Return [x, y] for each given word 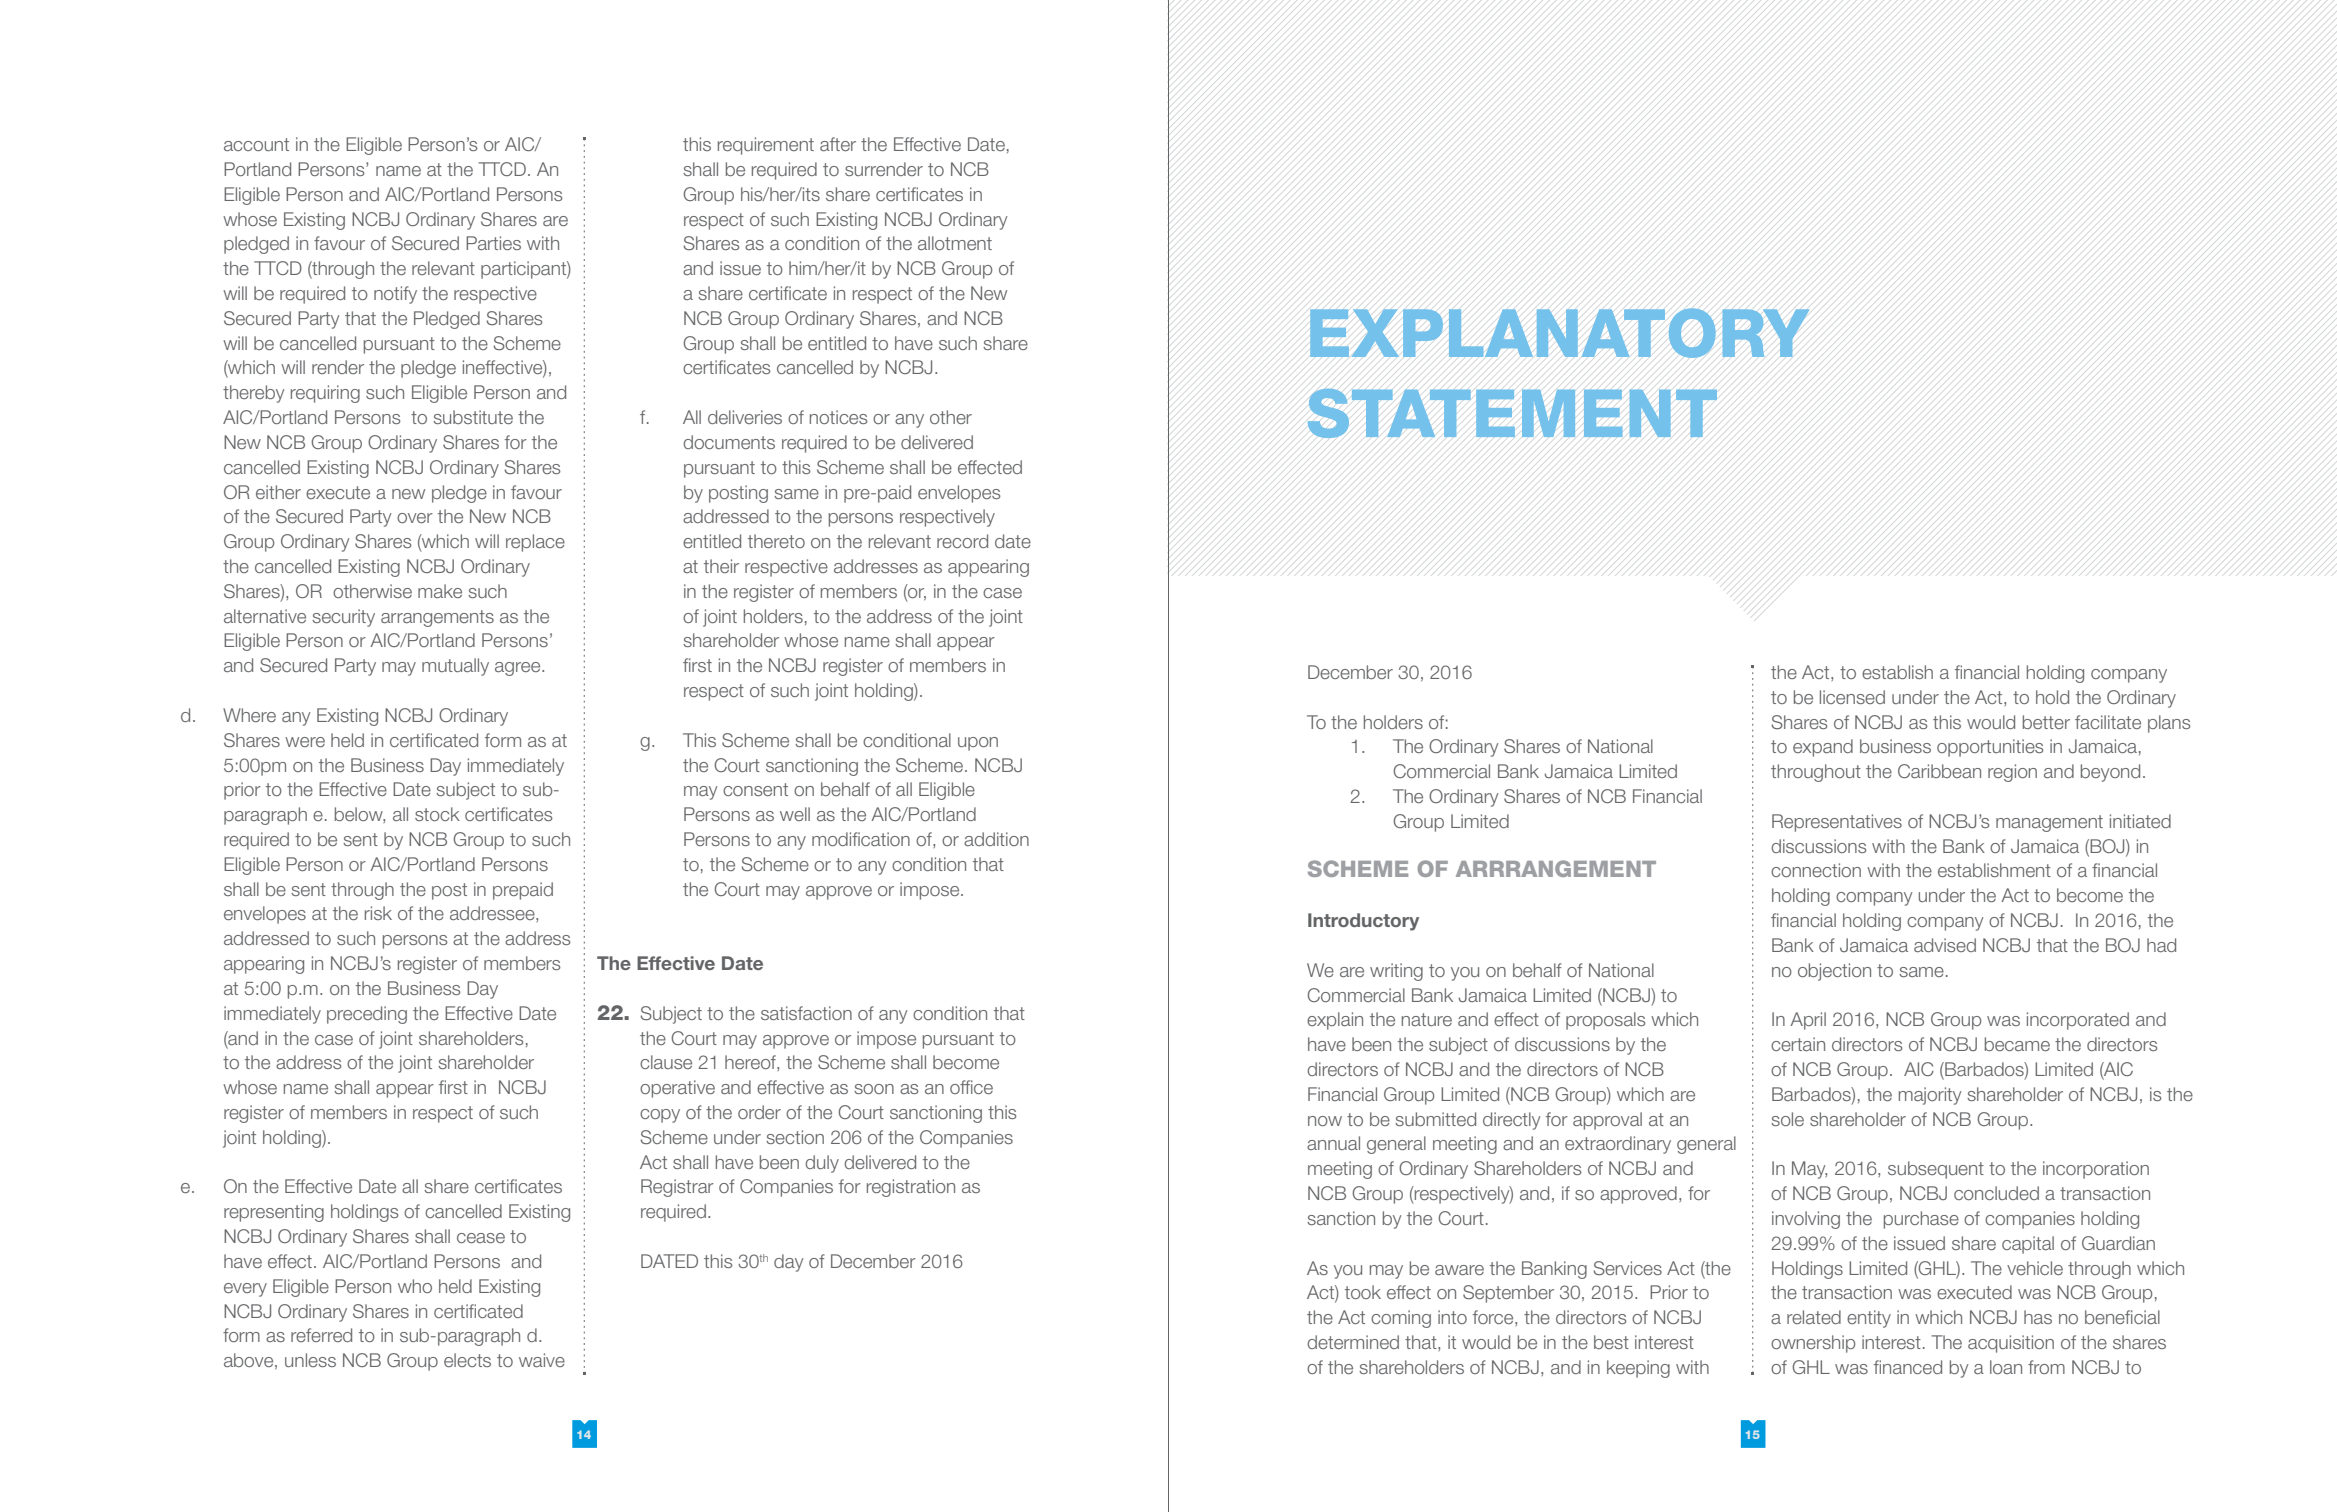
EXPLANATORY [1559, 333]
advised [1945, 945]
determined [1353, 1342]
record [962, 541]
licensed [1852, 697]
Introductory [1363, 922]
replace [535, 543]
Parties [493, 243]
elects [467, 1360]
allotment [955, 243]
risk [378, 913]
